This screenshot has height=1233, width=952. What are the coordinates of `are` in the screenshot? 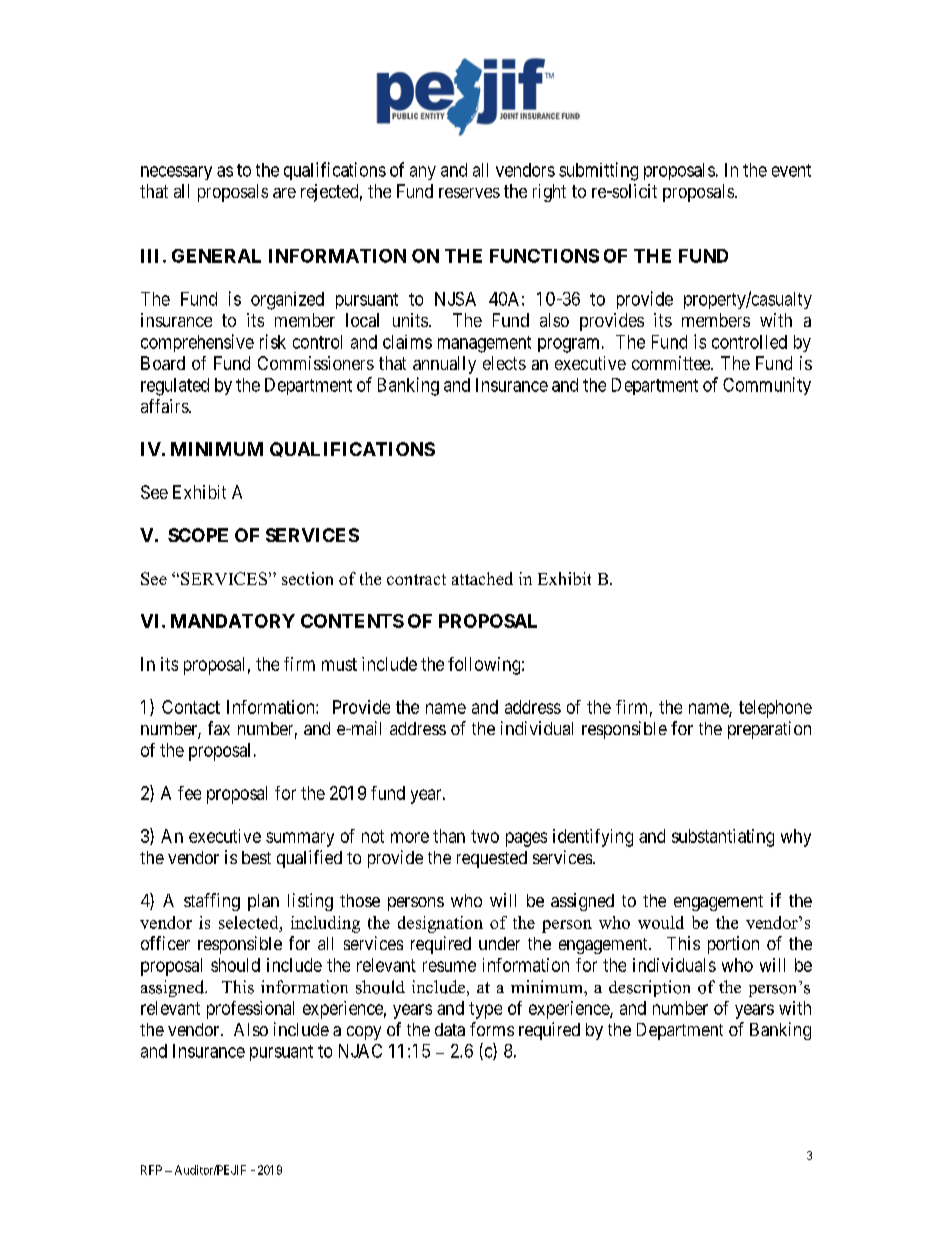 It's located at (284, 193).
